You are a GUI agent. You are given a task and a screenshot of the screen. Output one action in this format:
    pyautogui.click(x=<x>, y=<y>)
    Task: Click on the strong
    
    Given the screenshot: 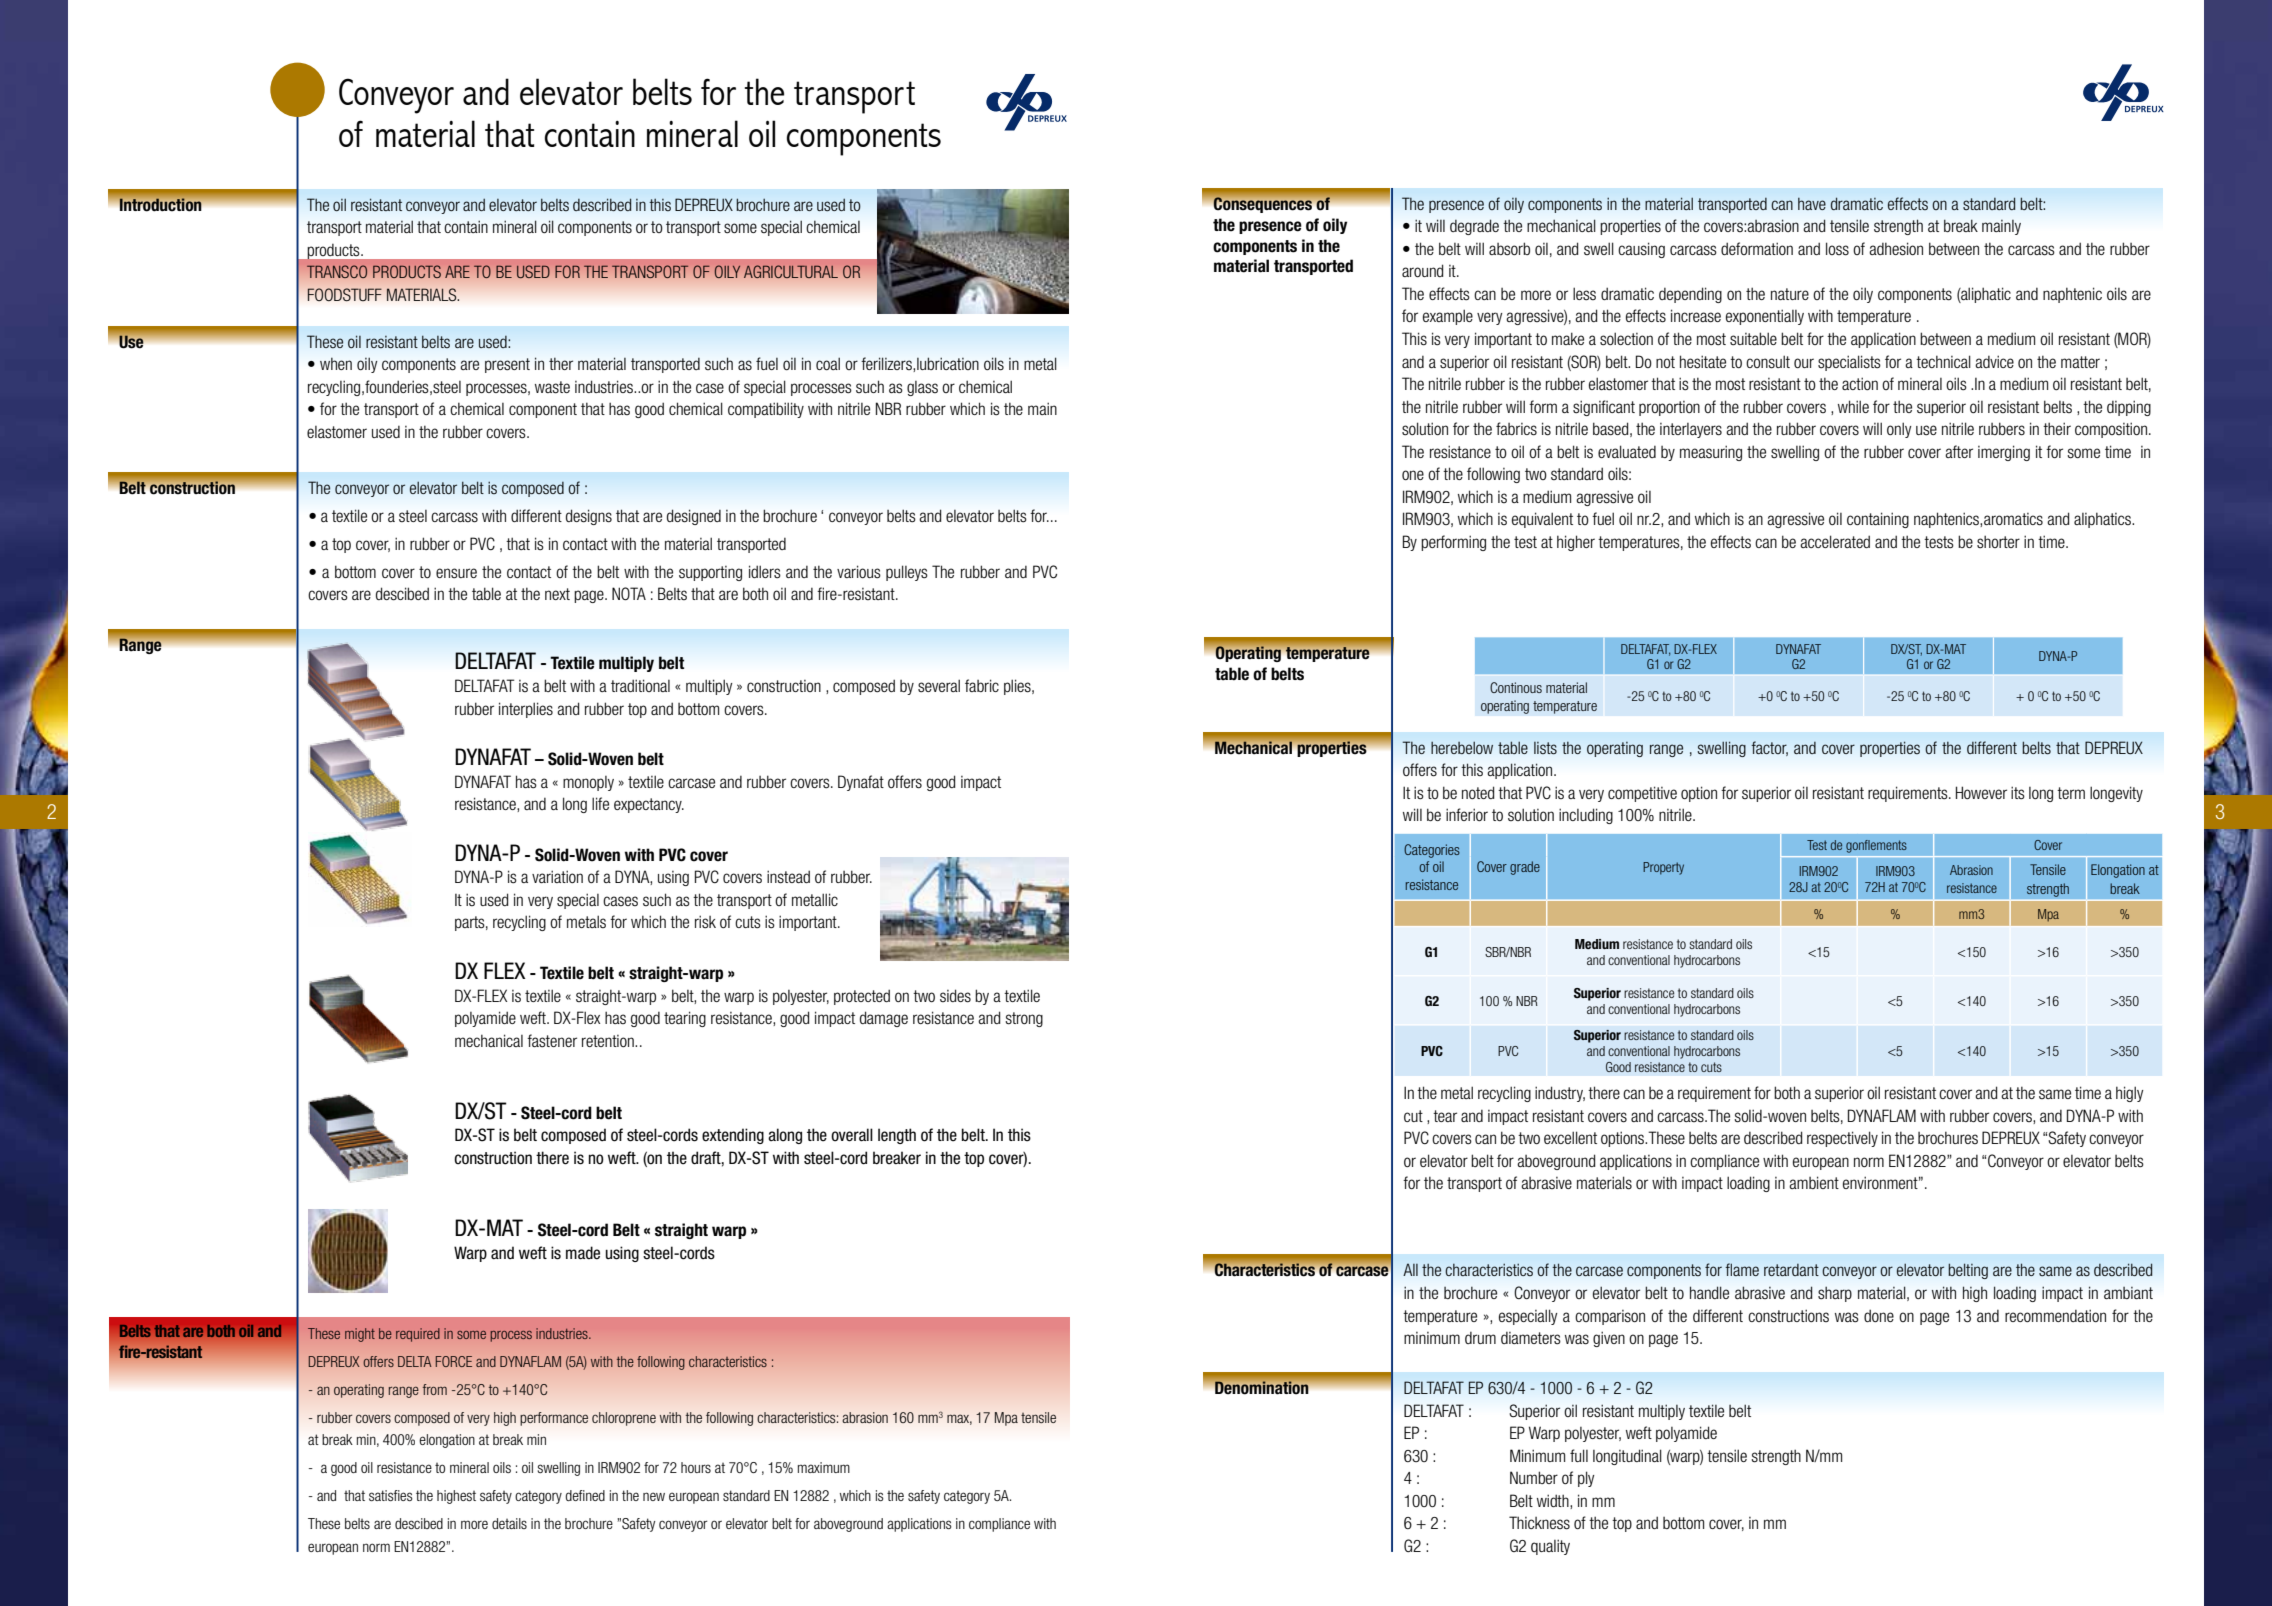 What is the action you would take?
    pyautogui.click(x=1024, y=1019)
